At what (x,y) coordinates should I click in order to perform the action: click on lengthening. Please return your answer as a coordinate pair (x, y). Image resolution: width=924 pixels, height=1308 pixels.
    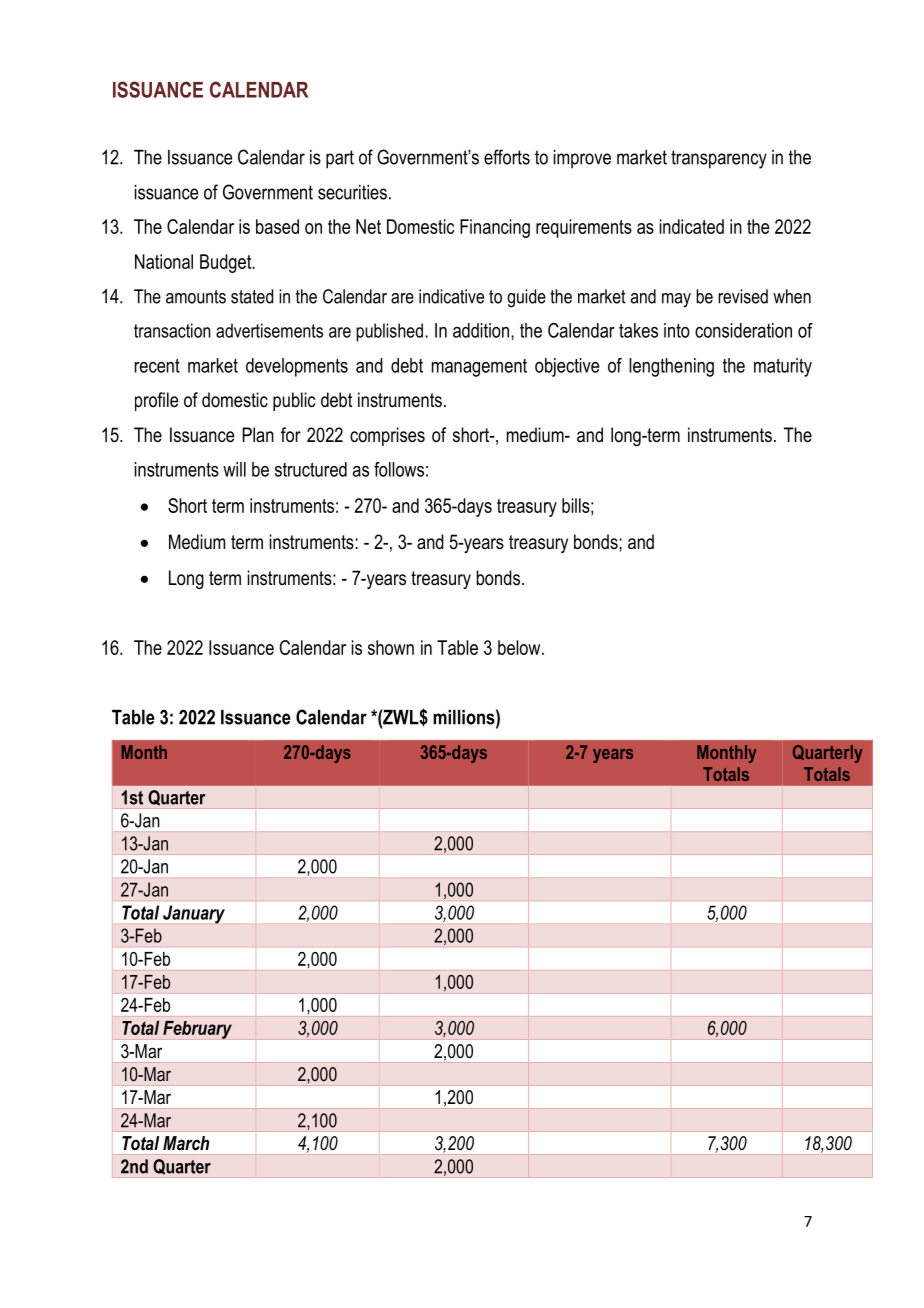
    Looking at the image, I should click on (671, 367).
